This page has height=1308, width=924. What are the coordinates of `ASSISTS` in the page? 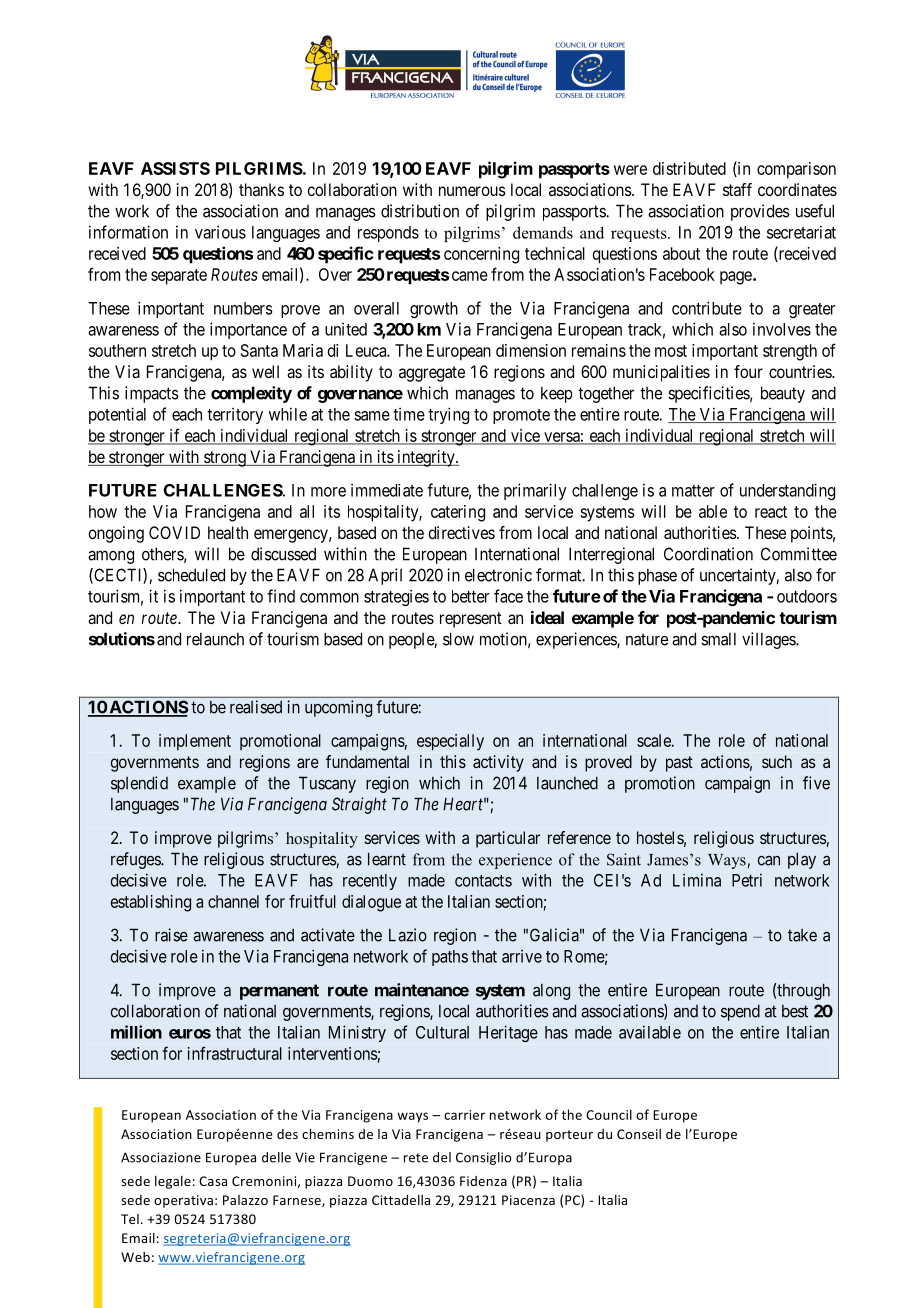 It's located at (175, 168).
